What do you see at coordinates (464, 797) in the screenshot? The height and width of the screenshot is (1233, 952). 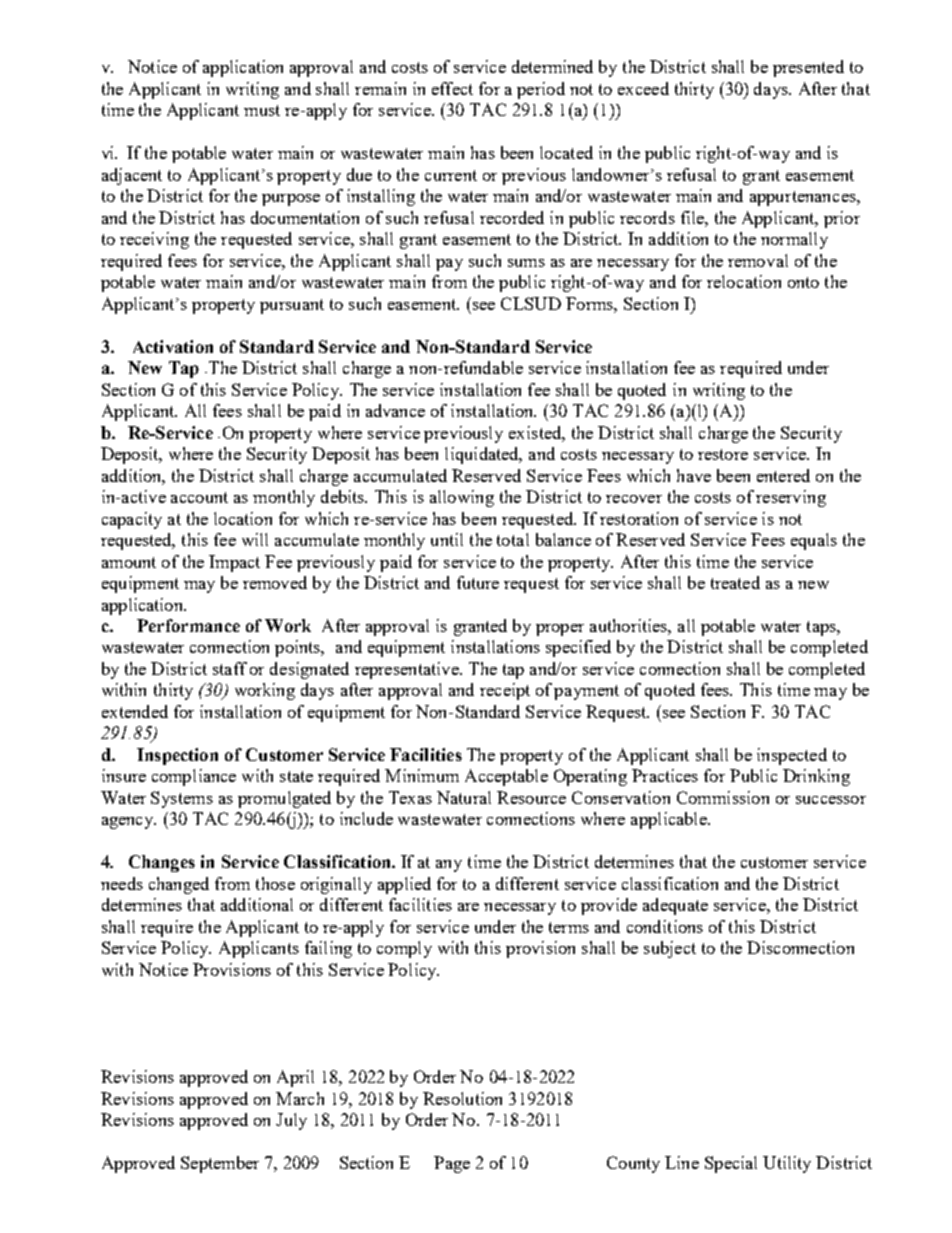 I see `Natural` at bounding box center [464, 797].
